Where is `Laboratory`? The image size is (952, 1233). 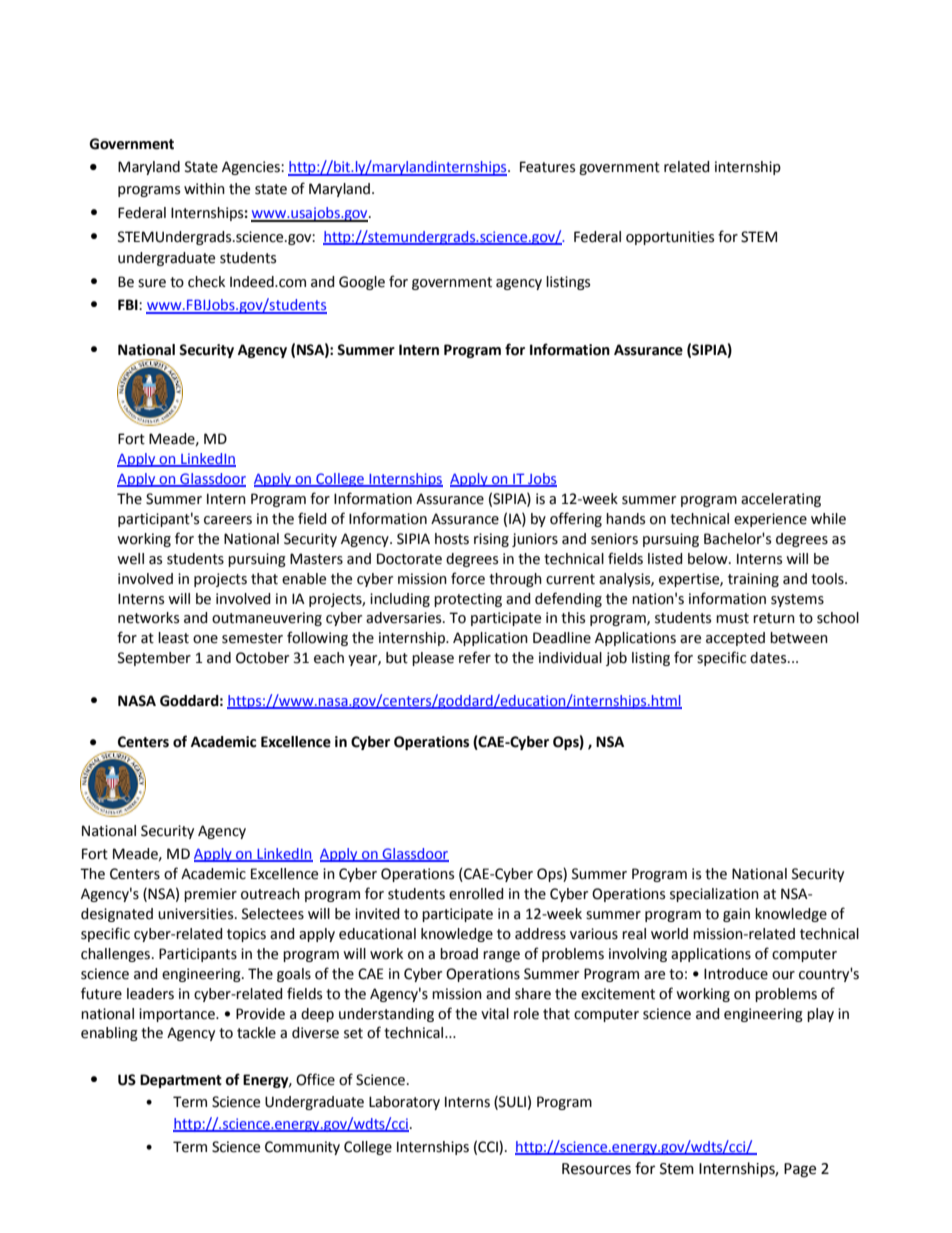 Laboratory is located at coordinates (404, 1103).
